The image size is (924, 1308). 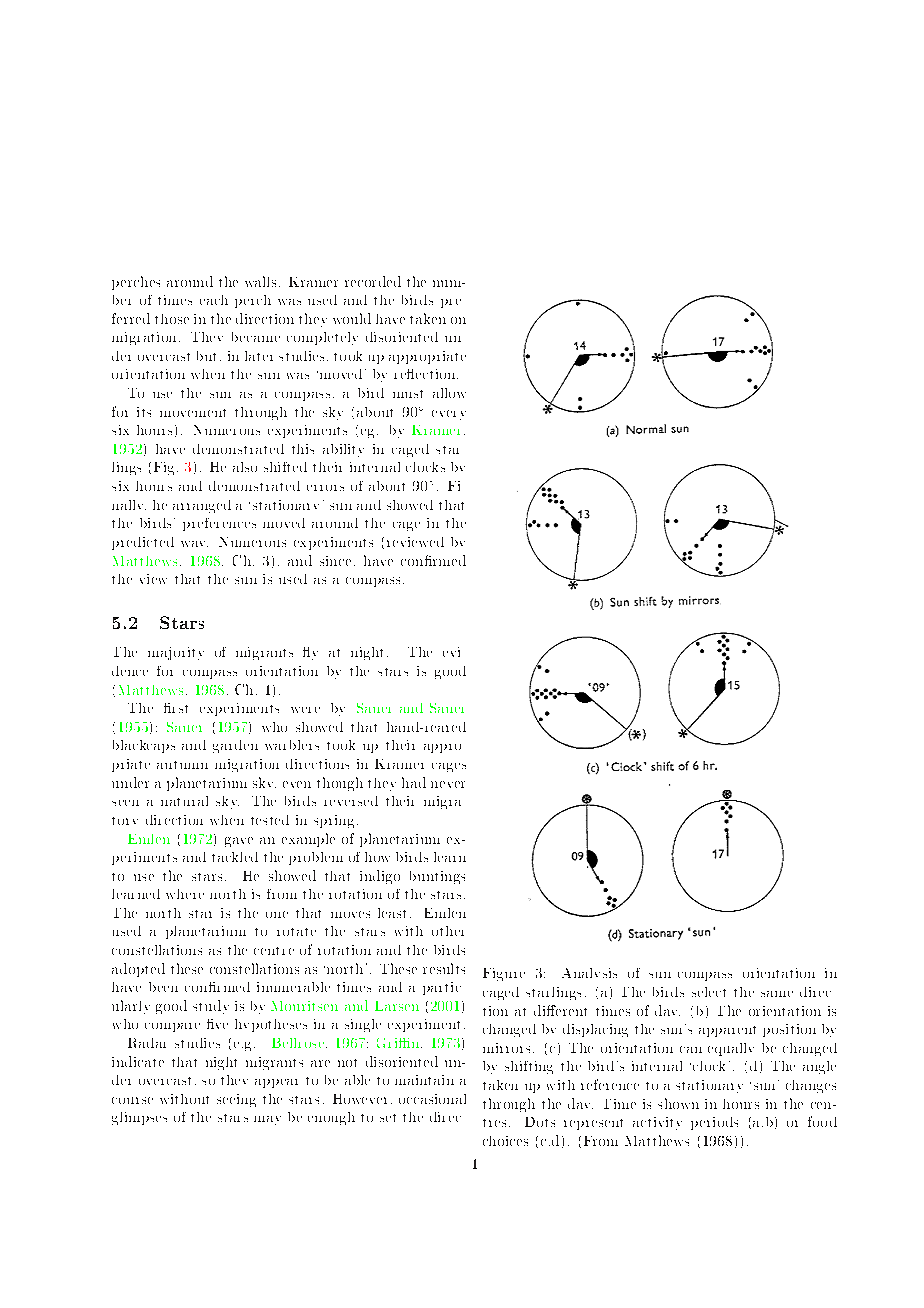 I want to click on maintain, so click(x=424, y=1080).
